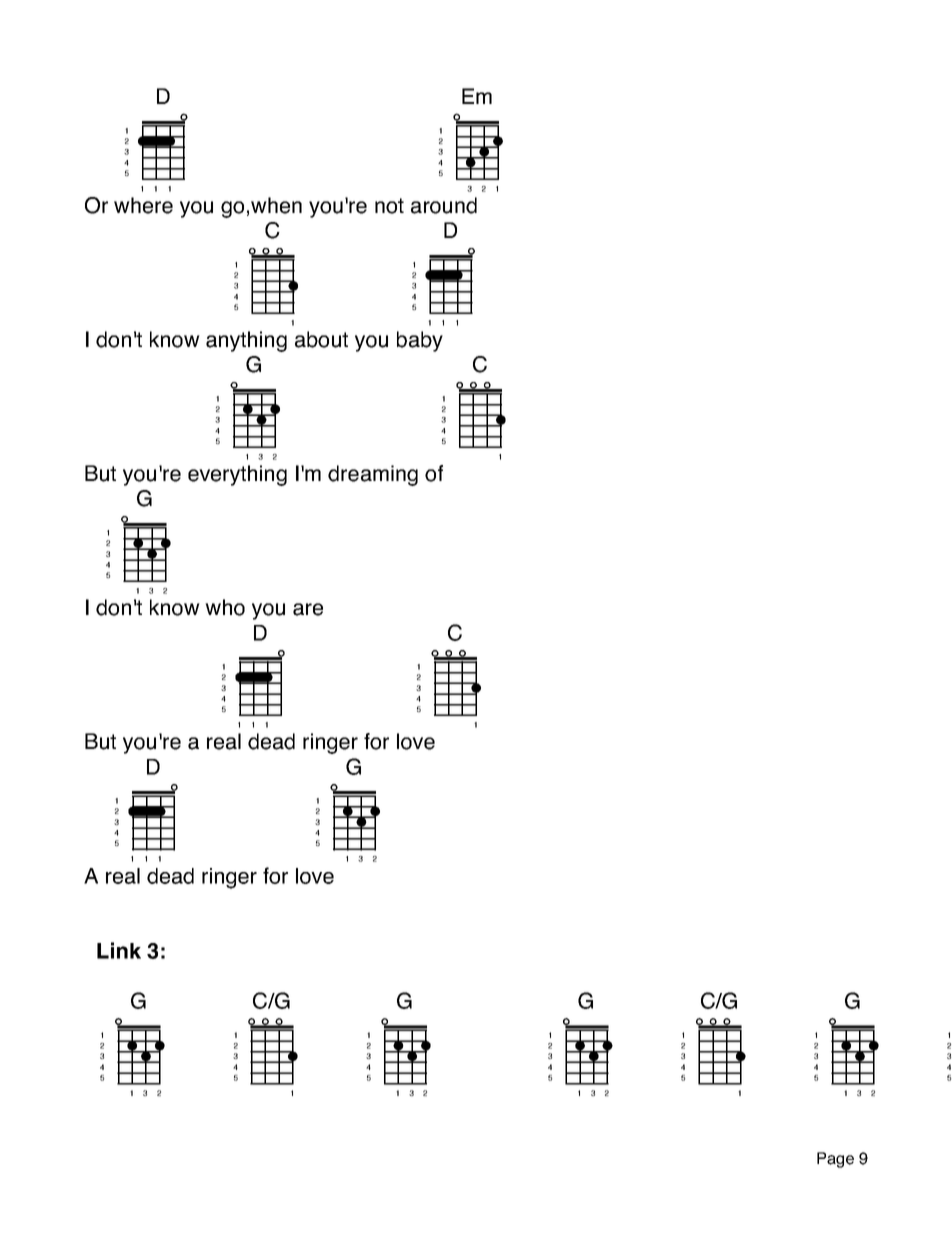 This screenshot has width=952, height=1233. What do you see at coordinates (389, 206) in the screenshot?
I see `not` at bounding box center [389, 206].
